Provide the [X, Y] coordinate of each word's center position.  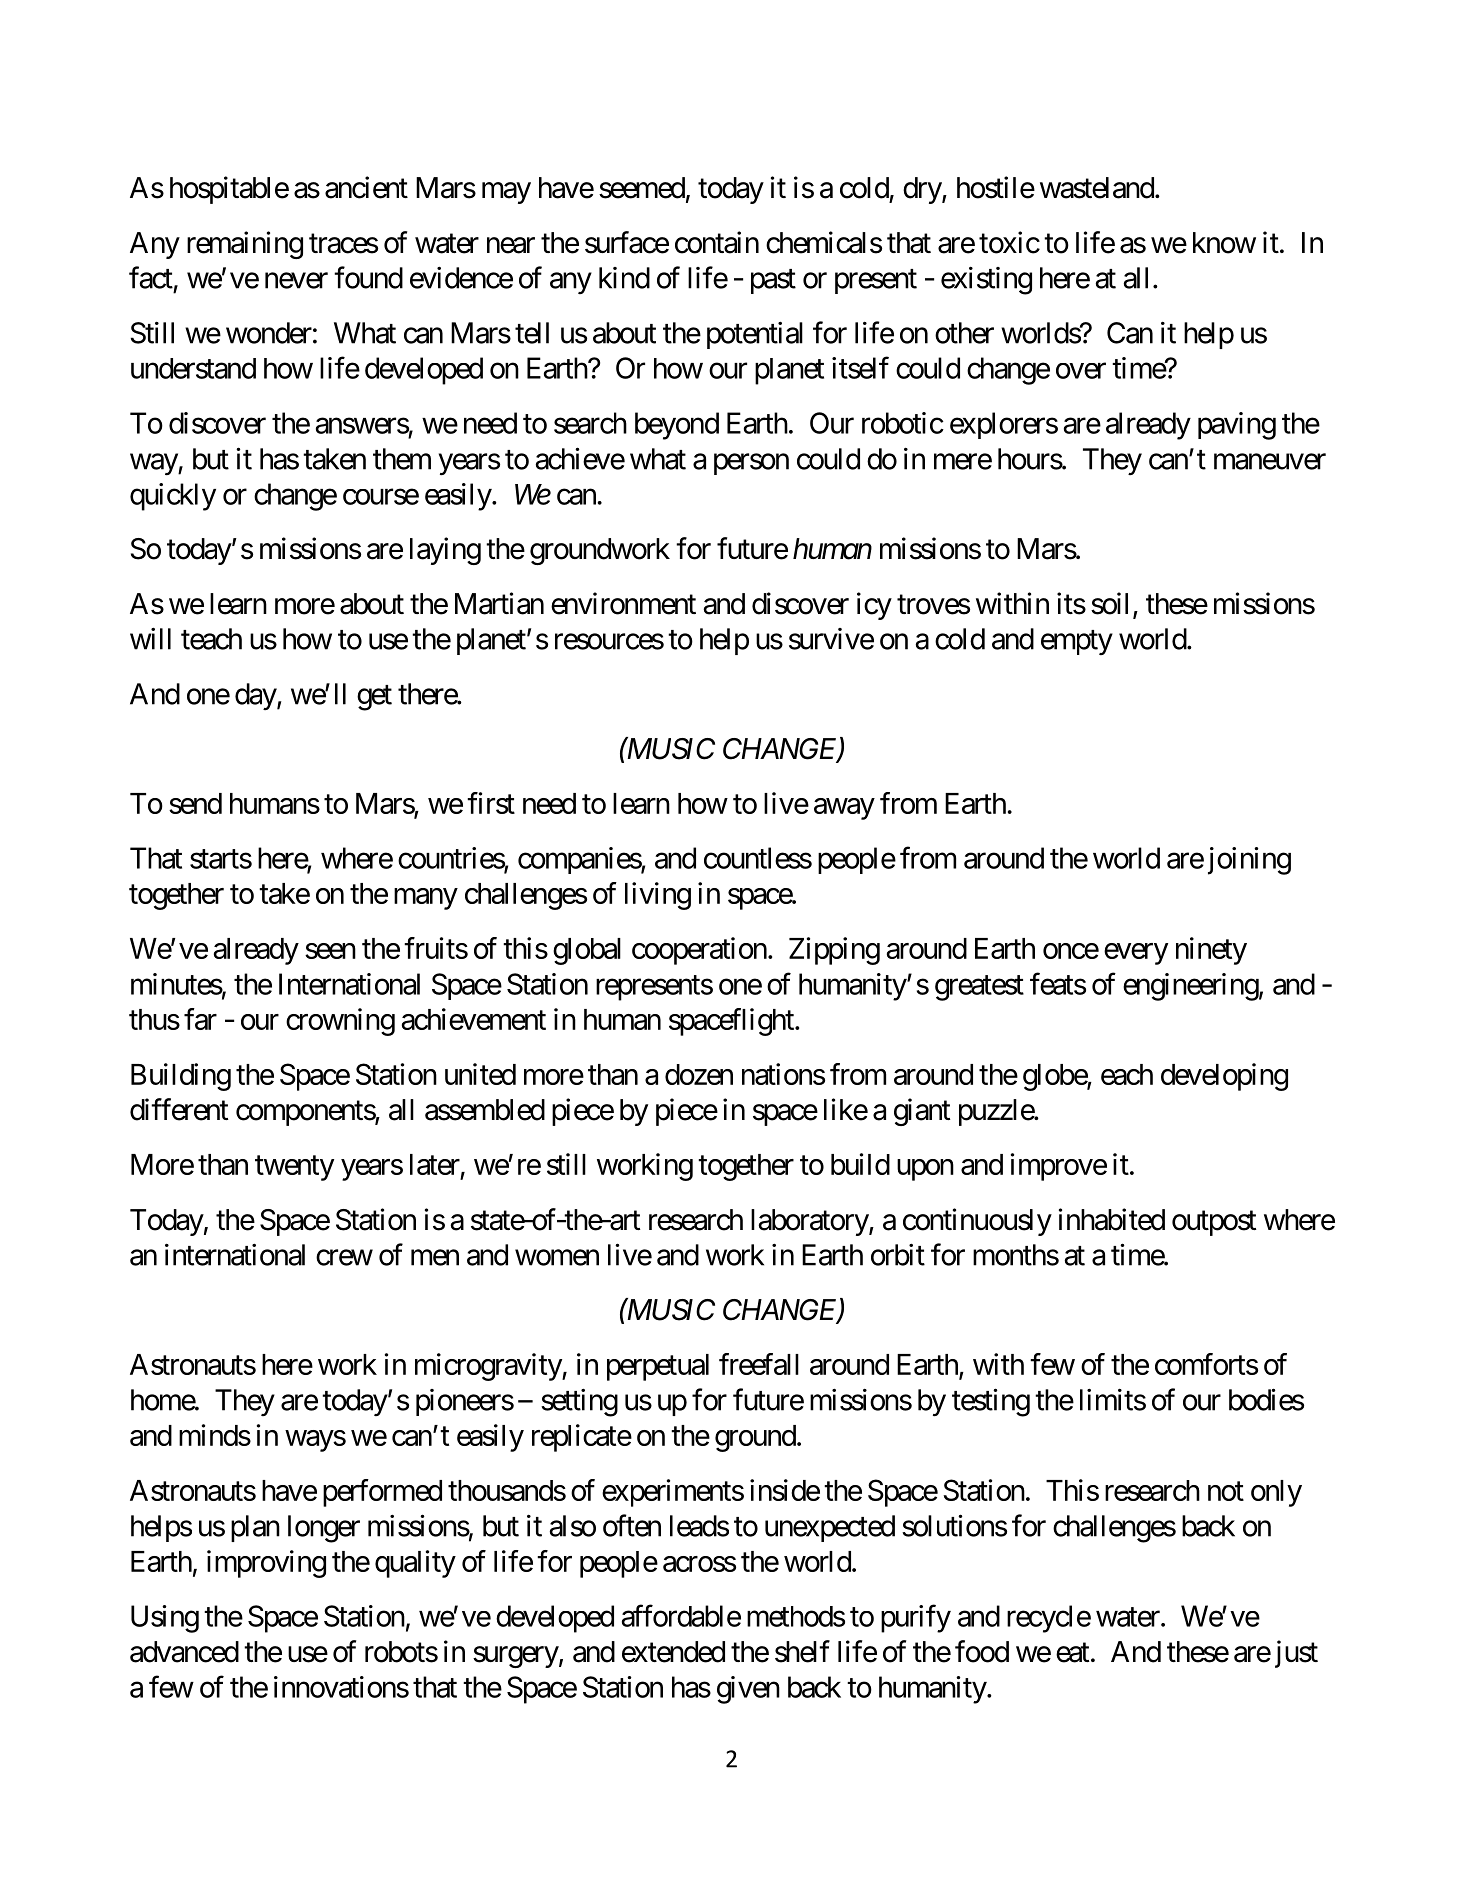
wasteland [1097, 188]
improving [266, 1564]
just [1296, 1654]
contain [717, 242]
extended [673, 1652]
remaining [245, 245]
